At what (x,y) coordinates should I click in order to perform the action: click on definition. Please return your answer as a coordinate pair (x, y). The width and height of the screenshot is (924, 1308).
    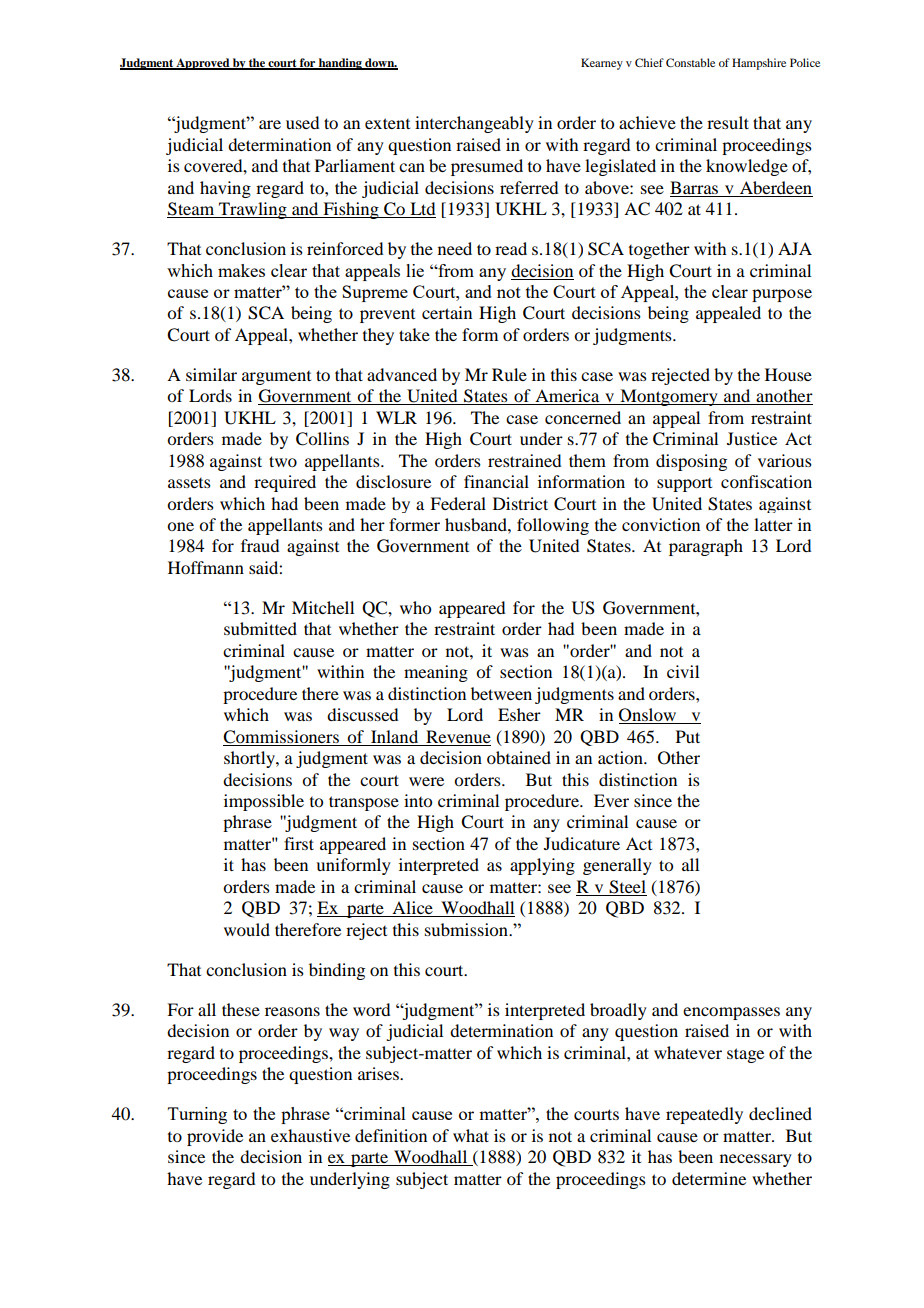
    Looking at the image, I should click on (391, 1135).
